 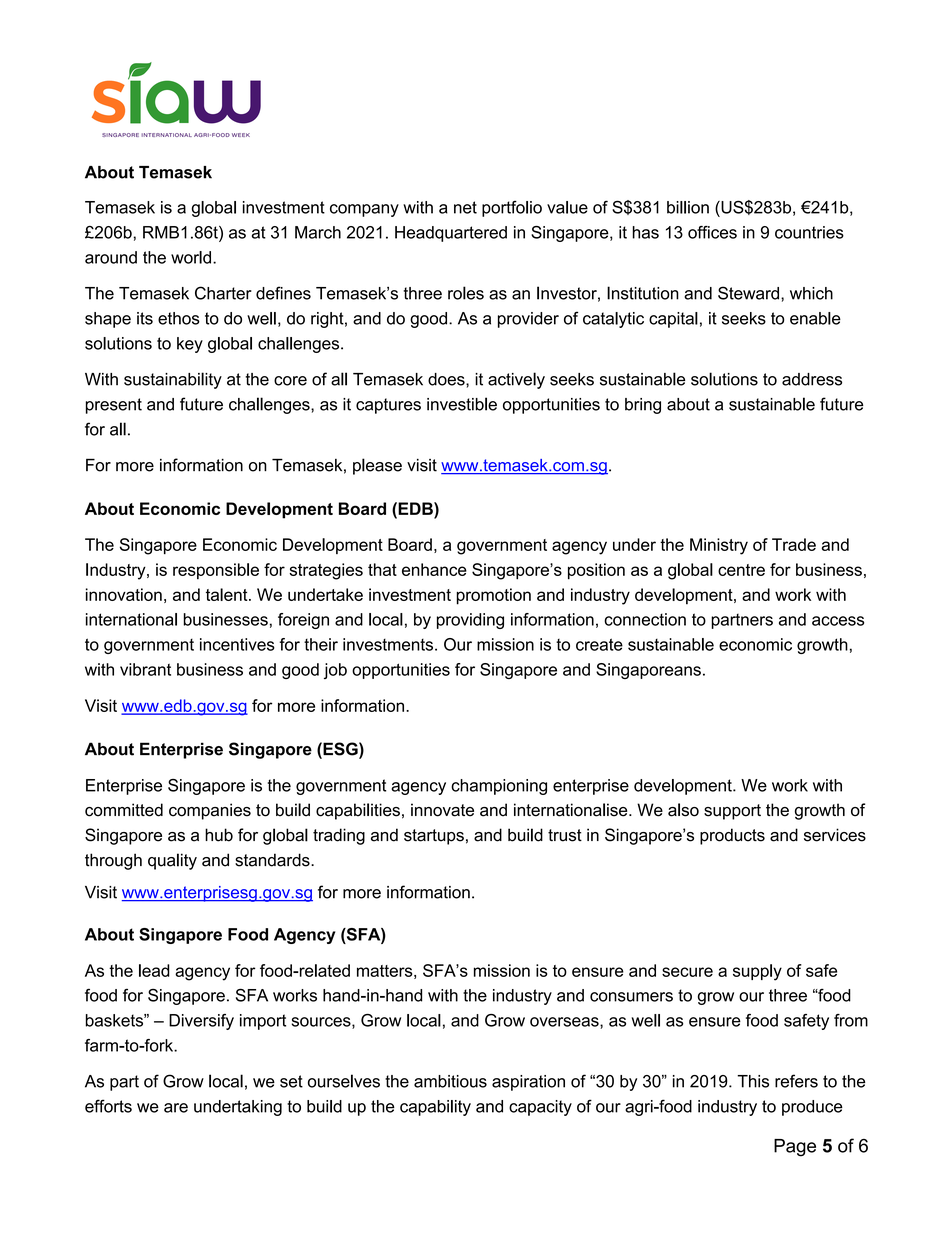 What do you see at coordinates (145, 669) in the screenshot?
I see `vibrant` at bounding box center [145, 669].
